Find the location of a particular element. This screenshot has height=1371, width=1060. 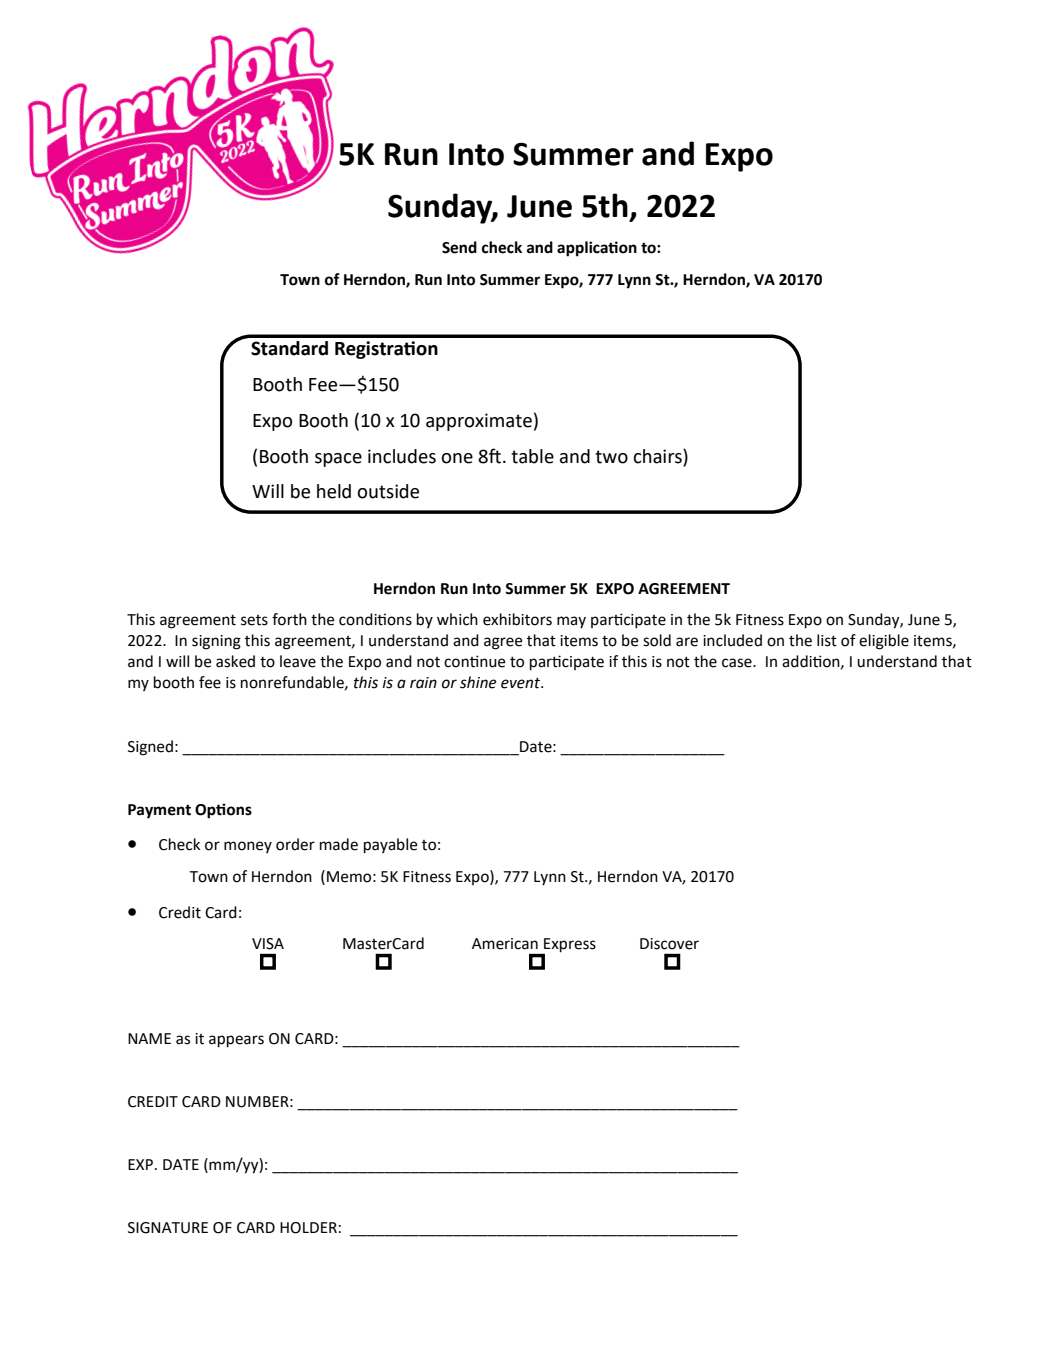

HOLDER is located at coordinates (308, 1228).
